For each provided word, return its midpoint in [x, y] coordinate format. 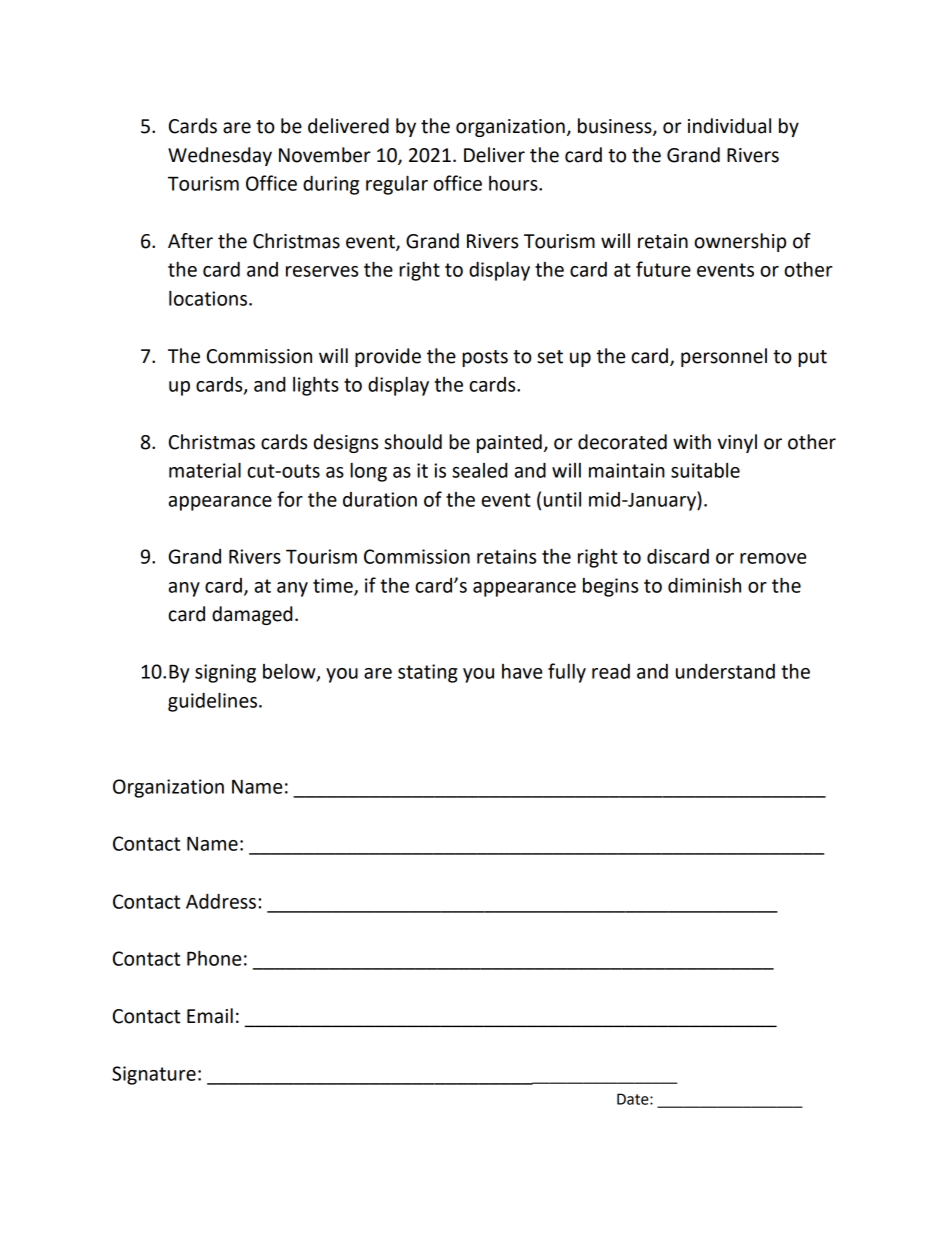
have [522, 671]
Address [221, 901]
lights [316, 386]
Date [634, 1099]
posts [485, 358]
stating [428, 673]
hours [514, 183]
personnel [724, 357]
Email [210, 1016]
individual [729, 126]
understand [725, 671]
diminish [704, 585]
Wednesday [220, 156]
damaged [252, 615]
